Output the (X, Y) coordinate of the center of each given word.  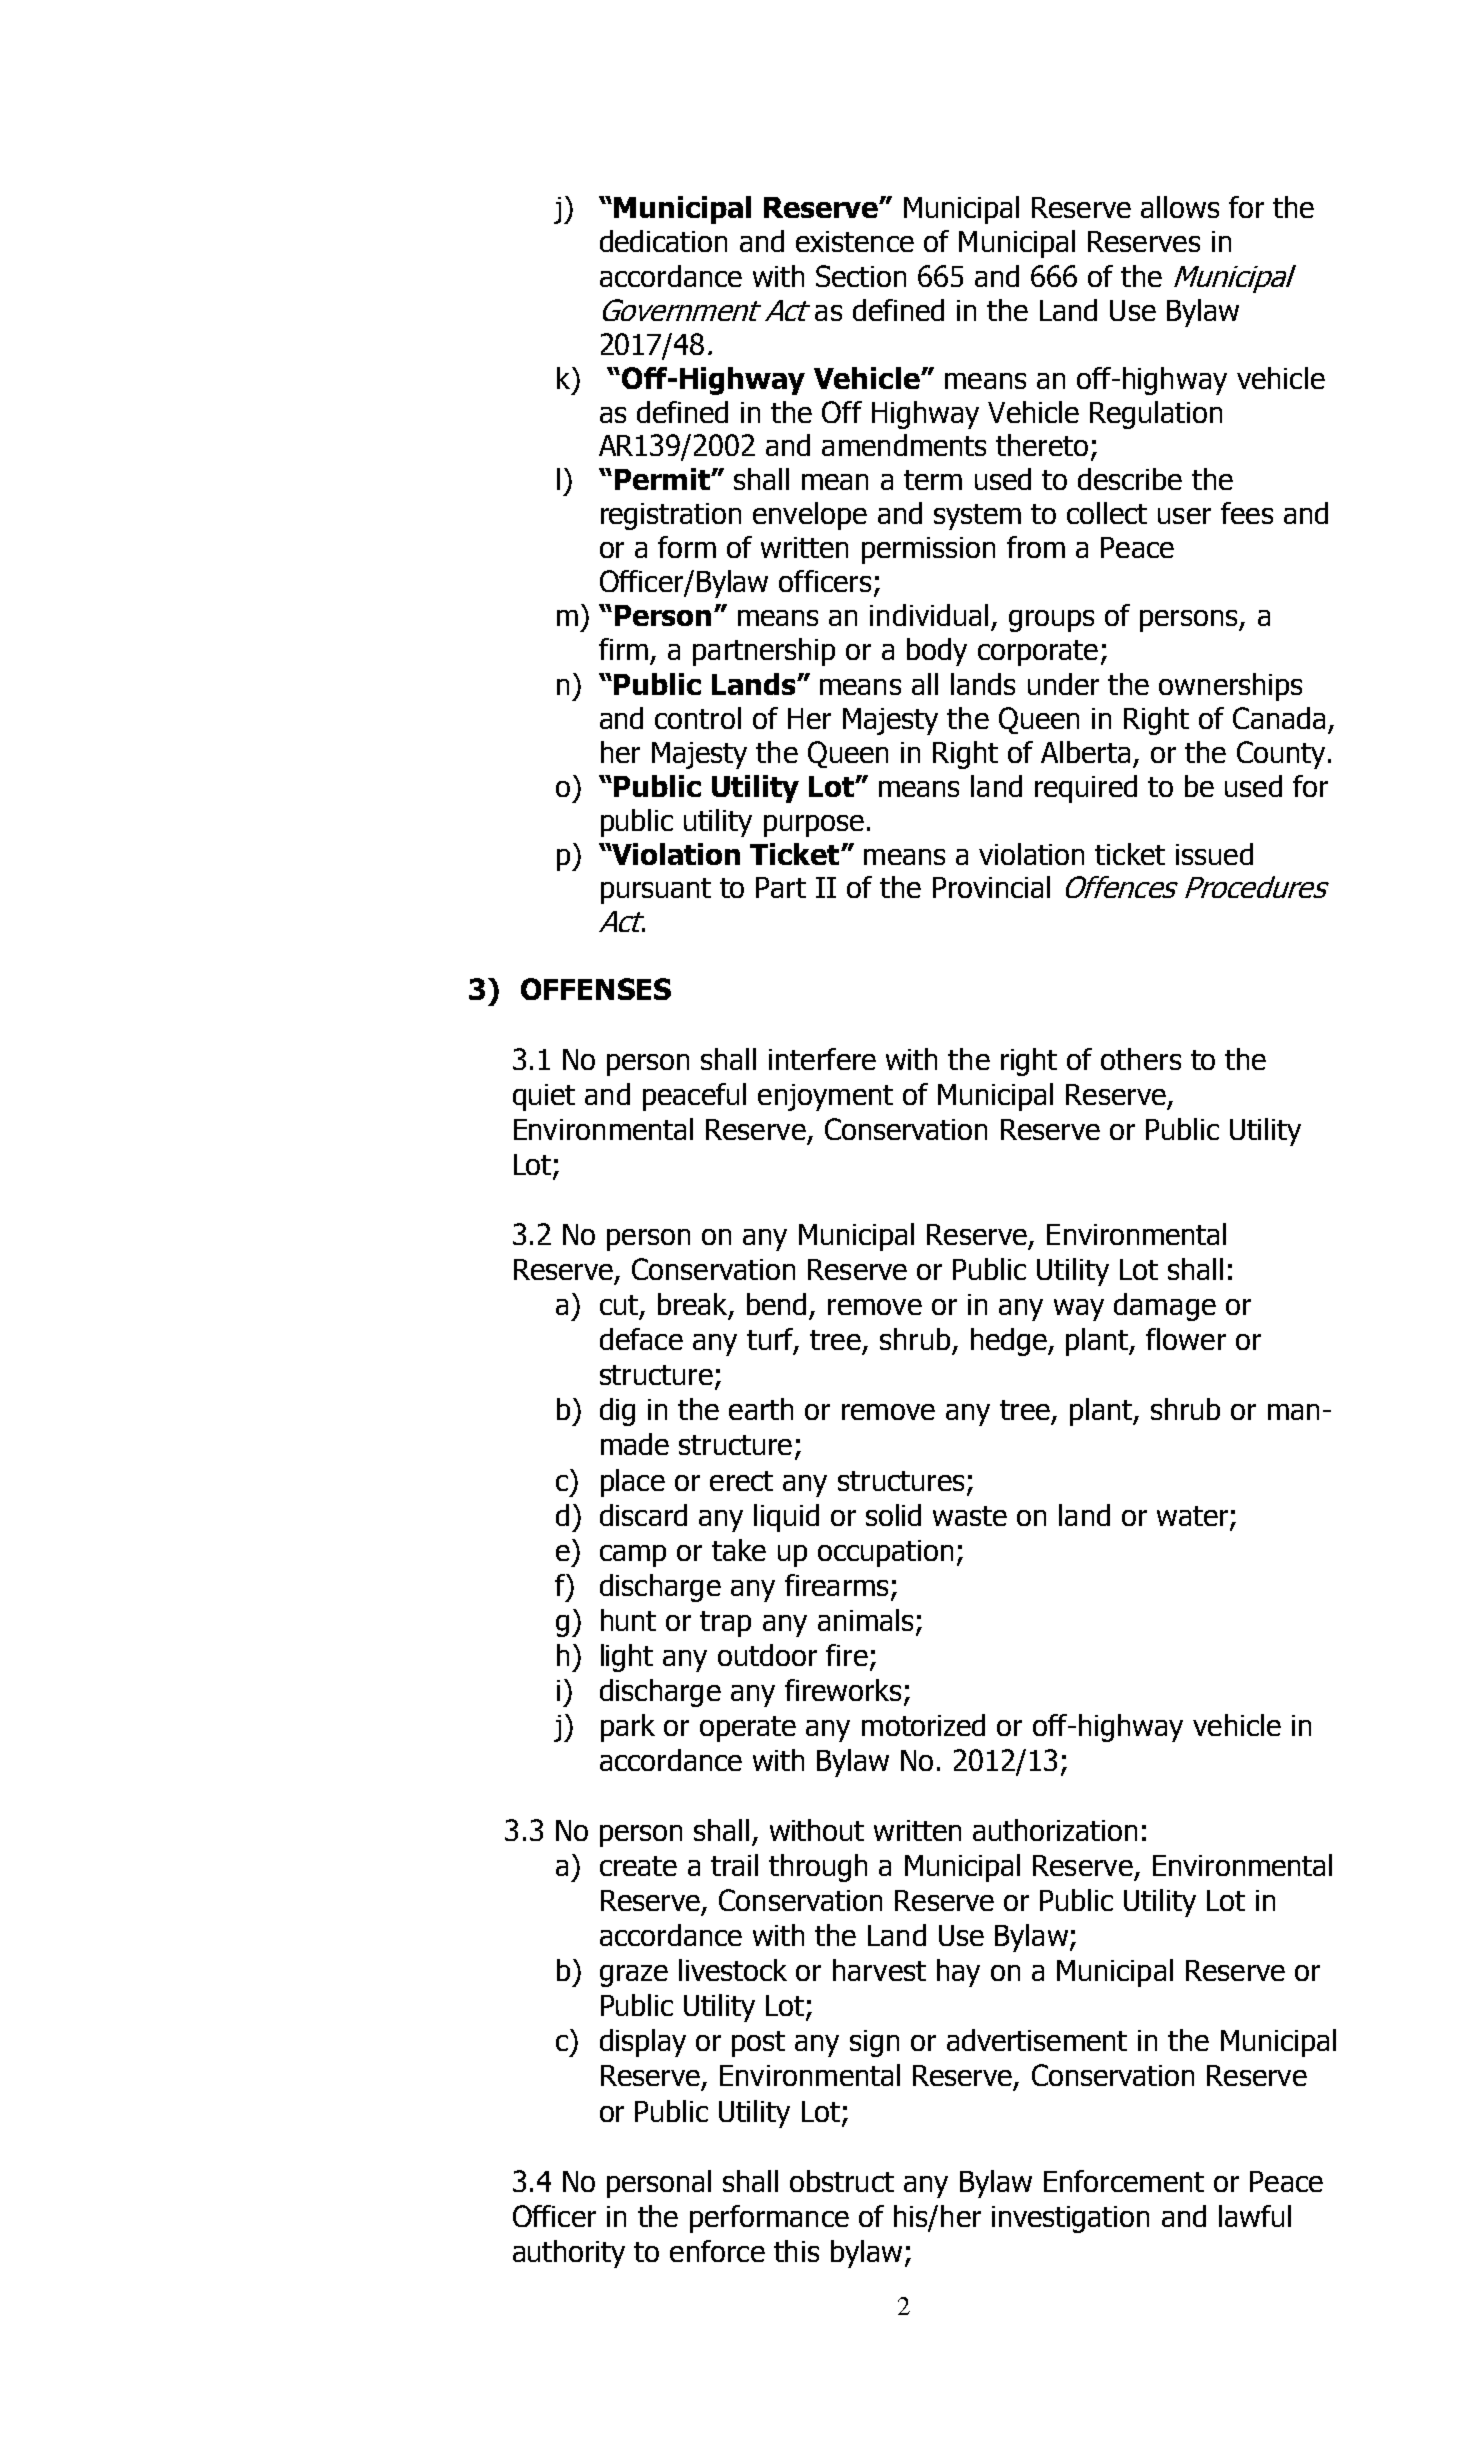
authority (569, 2254)
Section (861, 276)
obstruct (842, 2181)
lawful (1255, 2216)
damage (1165, 1307)
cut (619, 1305)
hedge (1010, 1342)
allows (1180, 207)
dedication (663, 241)
